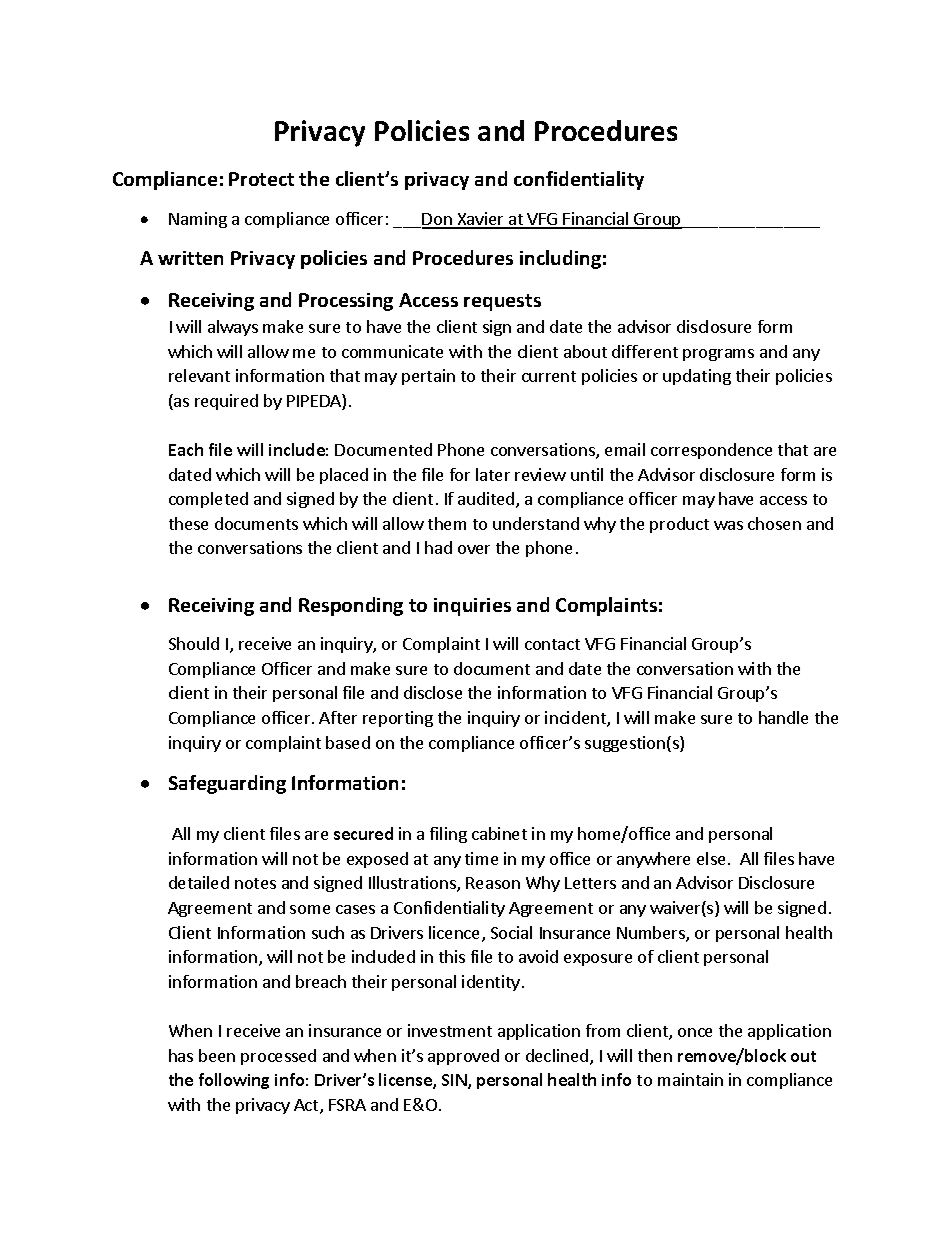 Image resolution: width=952 pixels, height=1233 pixels. Describe the element at coordinates (480, 220) in the page. I see `Xavier` at that location.
